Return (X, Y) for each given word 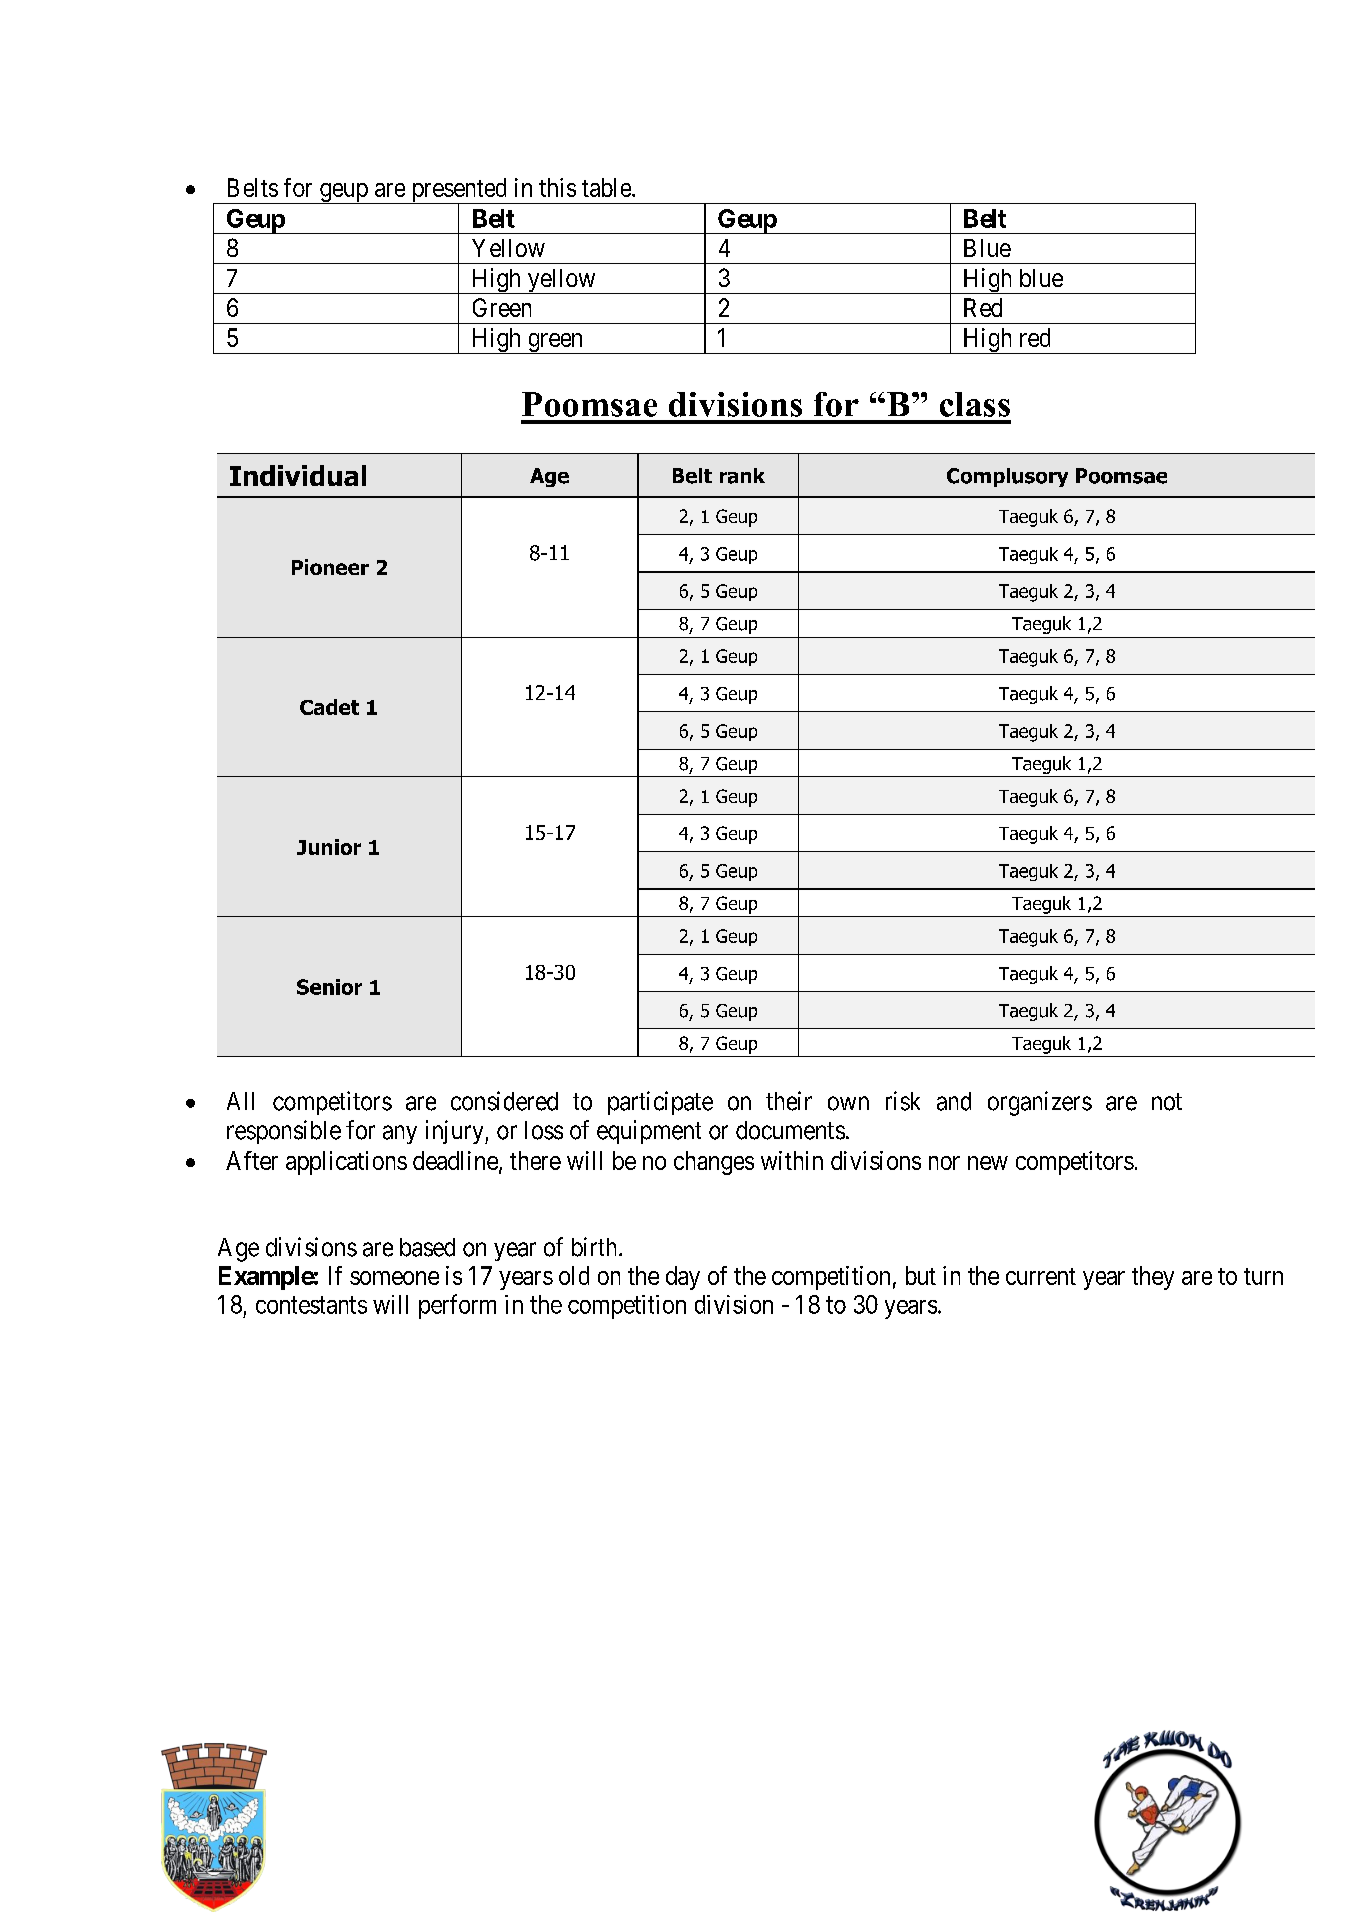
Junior (329, 847)
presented (459, 191)
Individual (298, 475)
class (975, 404)
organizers (1040, 1103)
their (789, 1101)
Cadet (329, 707)
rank (742, 476)
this (557, 187)
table (607, 187)
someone (394, 1278)
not (1167, 1102)
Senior (329, 987)
